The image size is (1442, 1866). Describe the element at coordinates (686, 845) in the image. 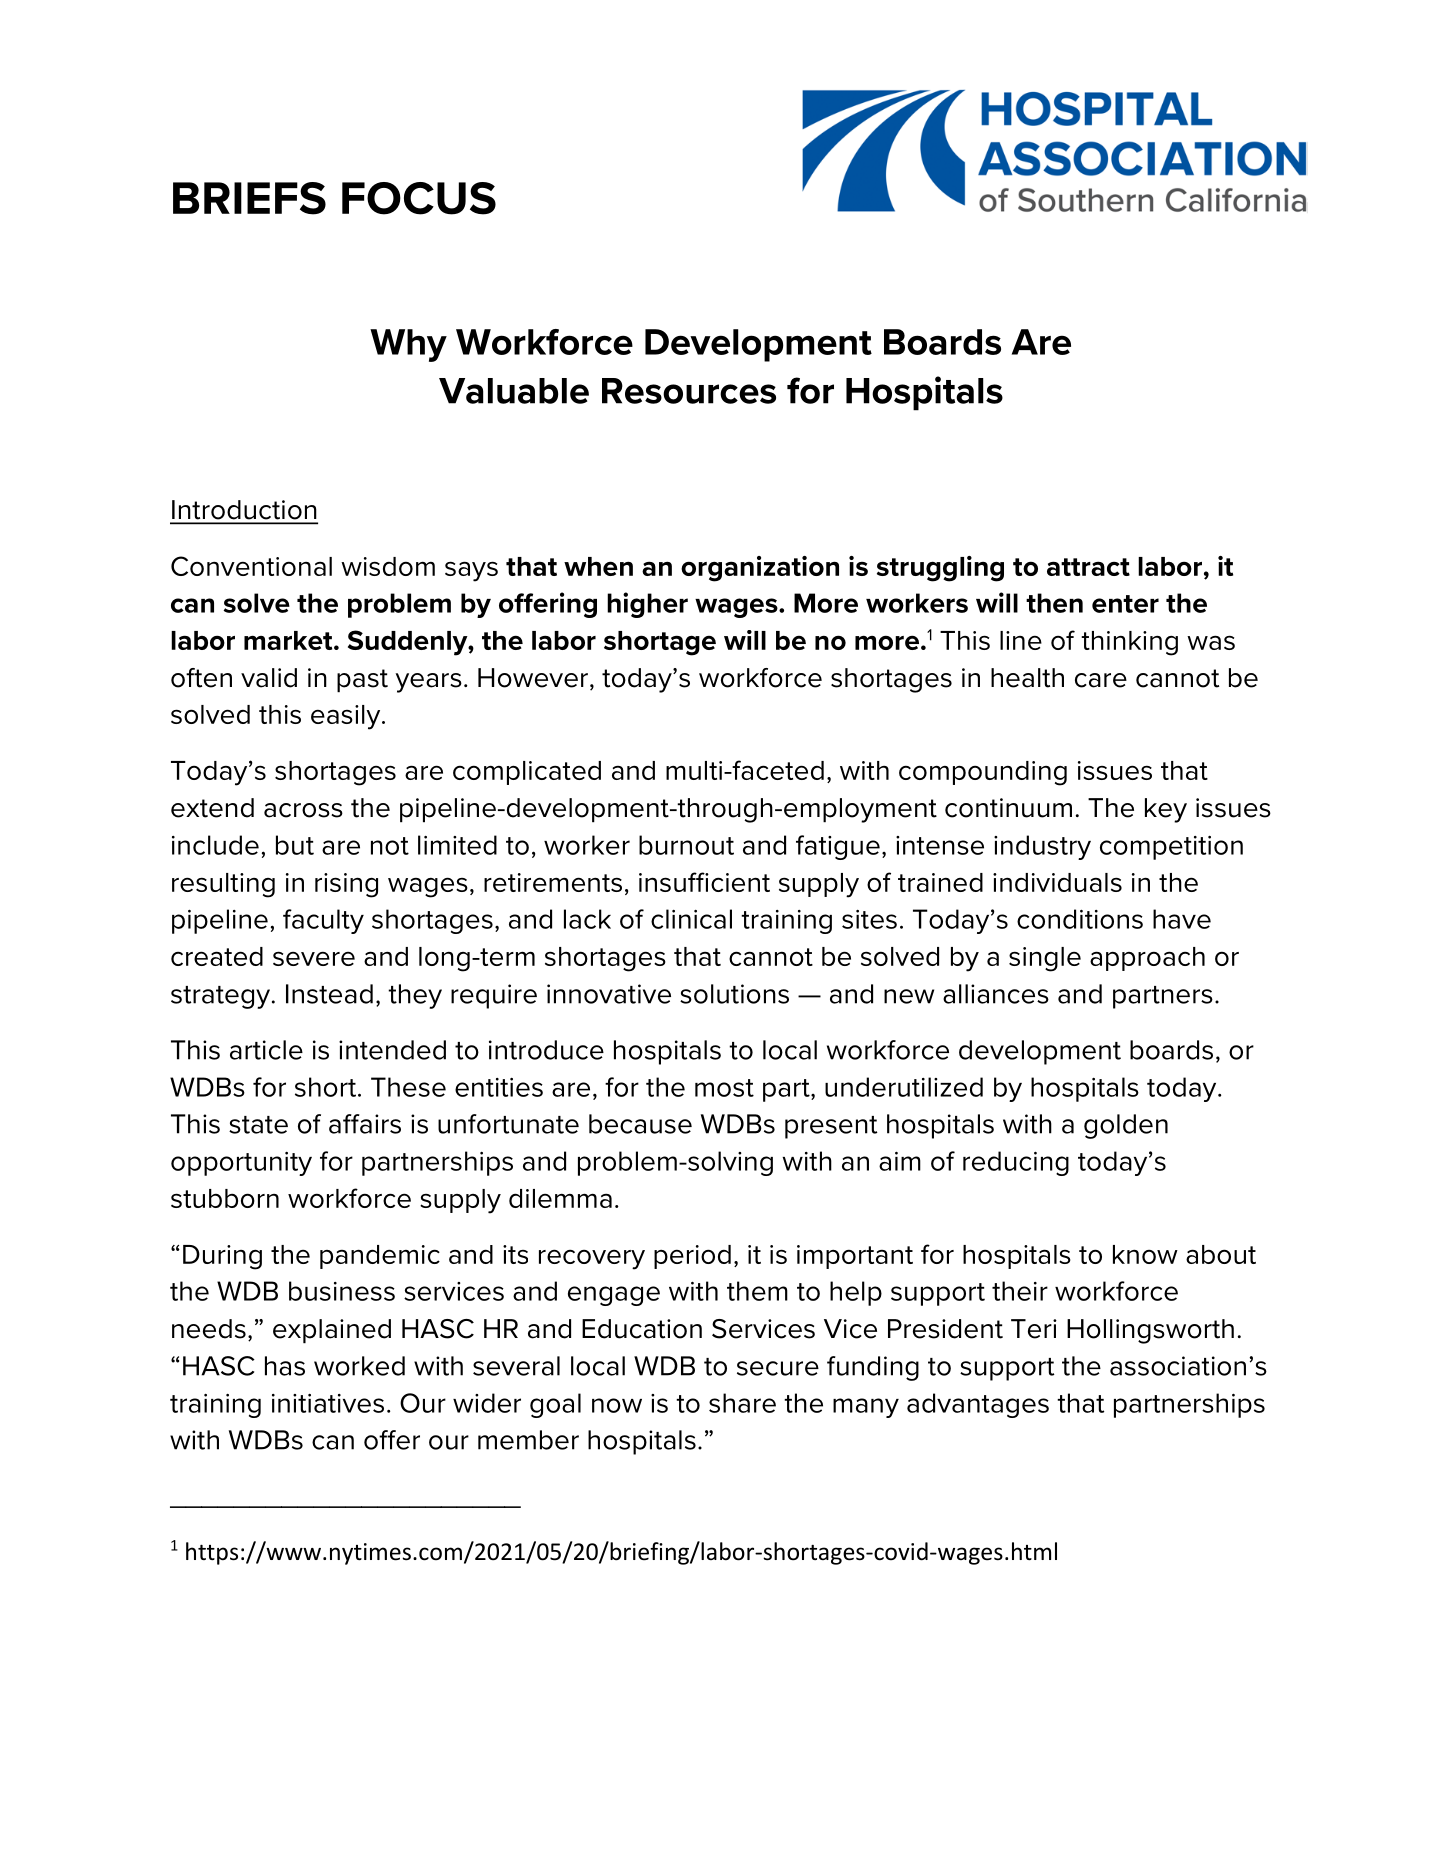

I see `burnout` at that location.
